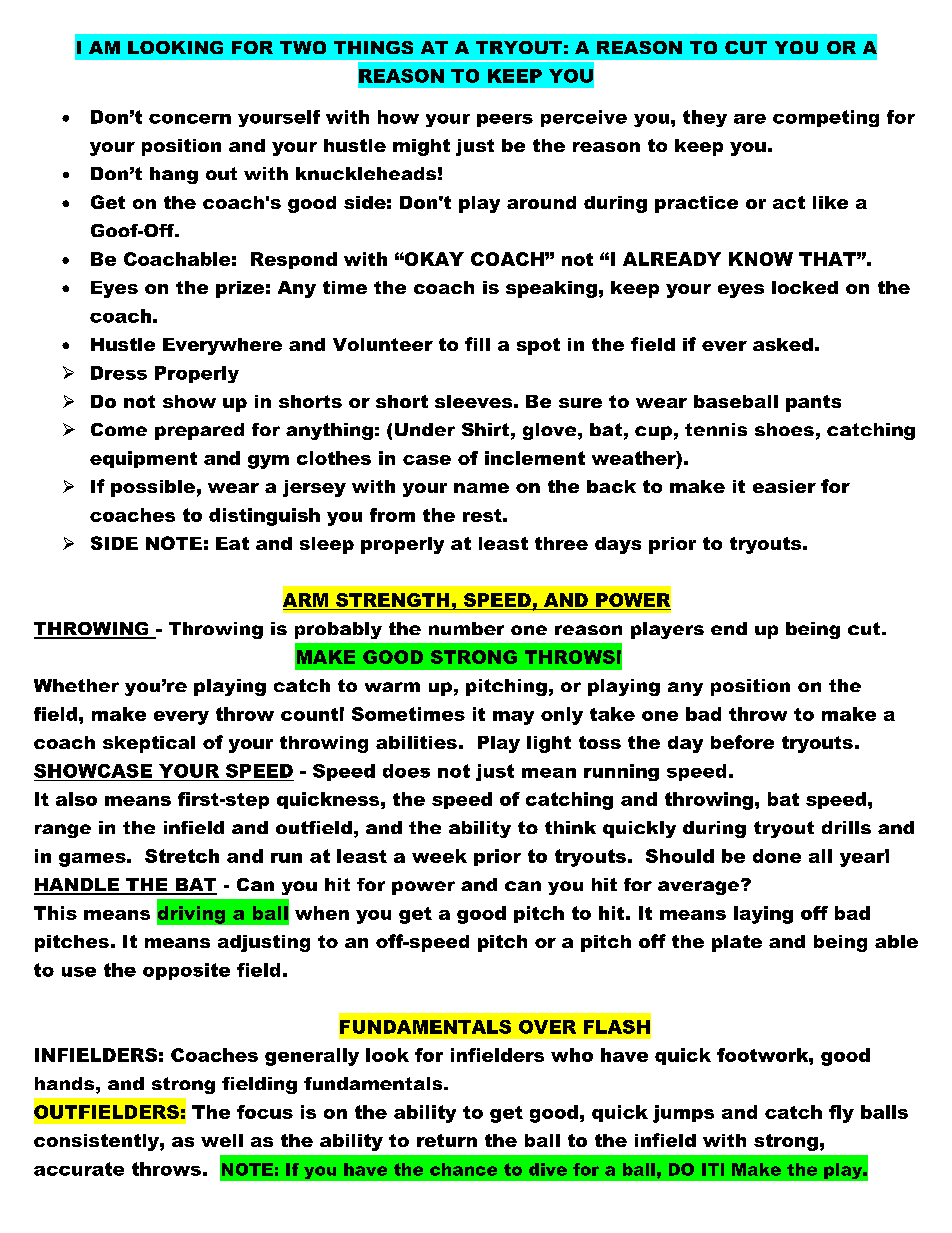 Image resolution: width=952 pixels, height=1233 pixels. What do you see at coordinates (447, 1140) in the document?
I see `return` at bounding box center [447, 1140].
